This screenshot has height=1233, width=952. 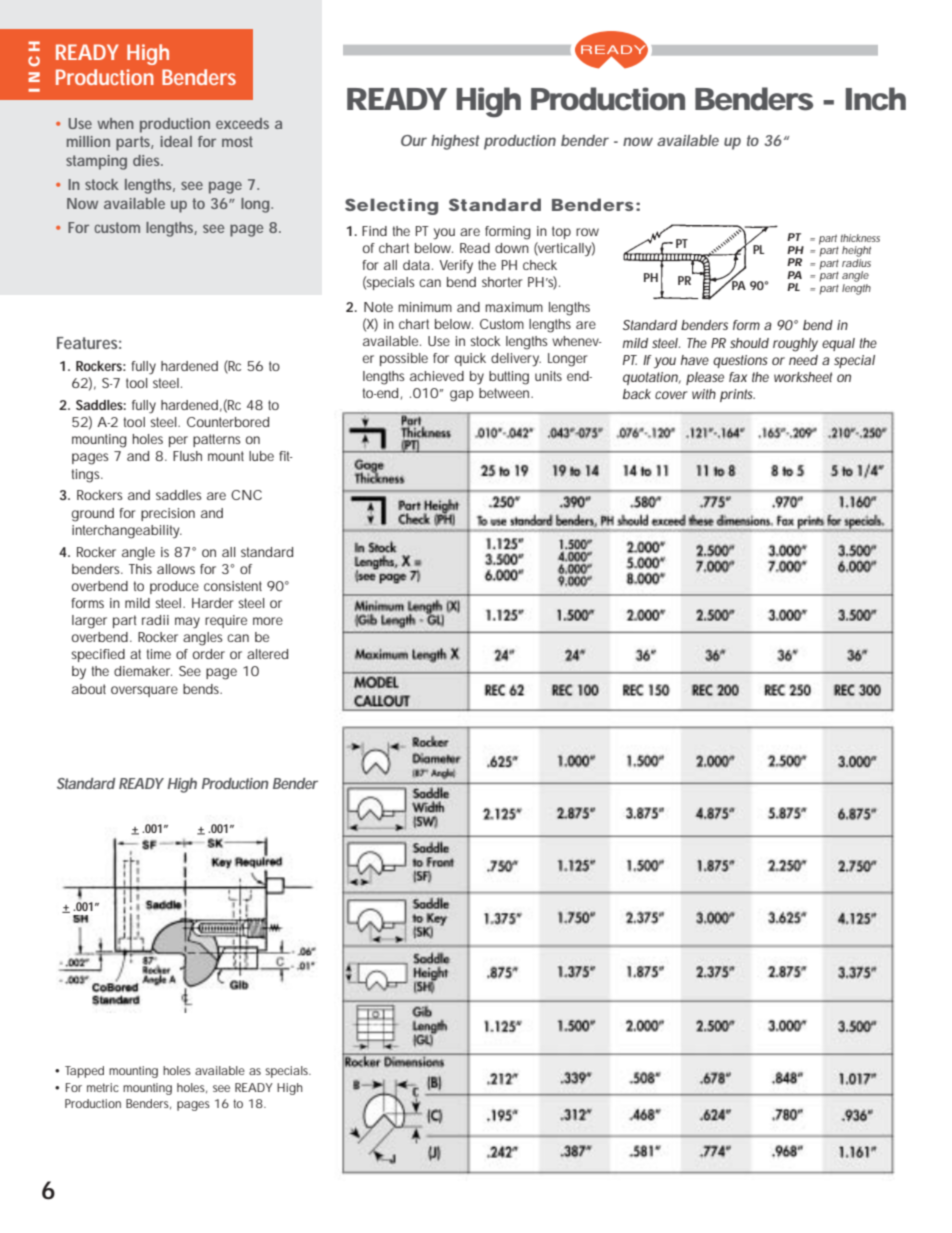 I want to click on altered, so click(x=267, y=654).
